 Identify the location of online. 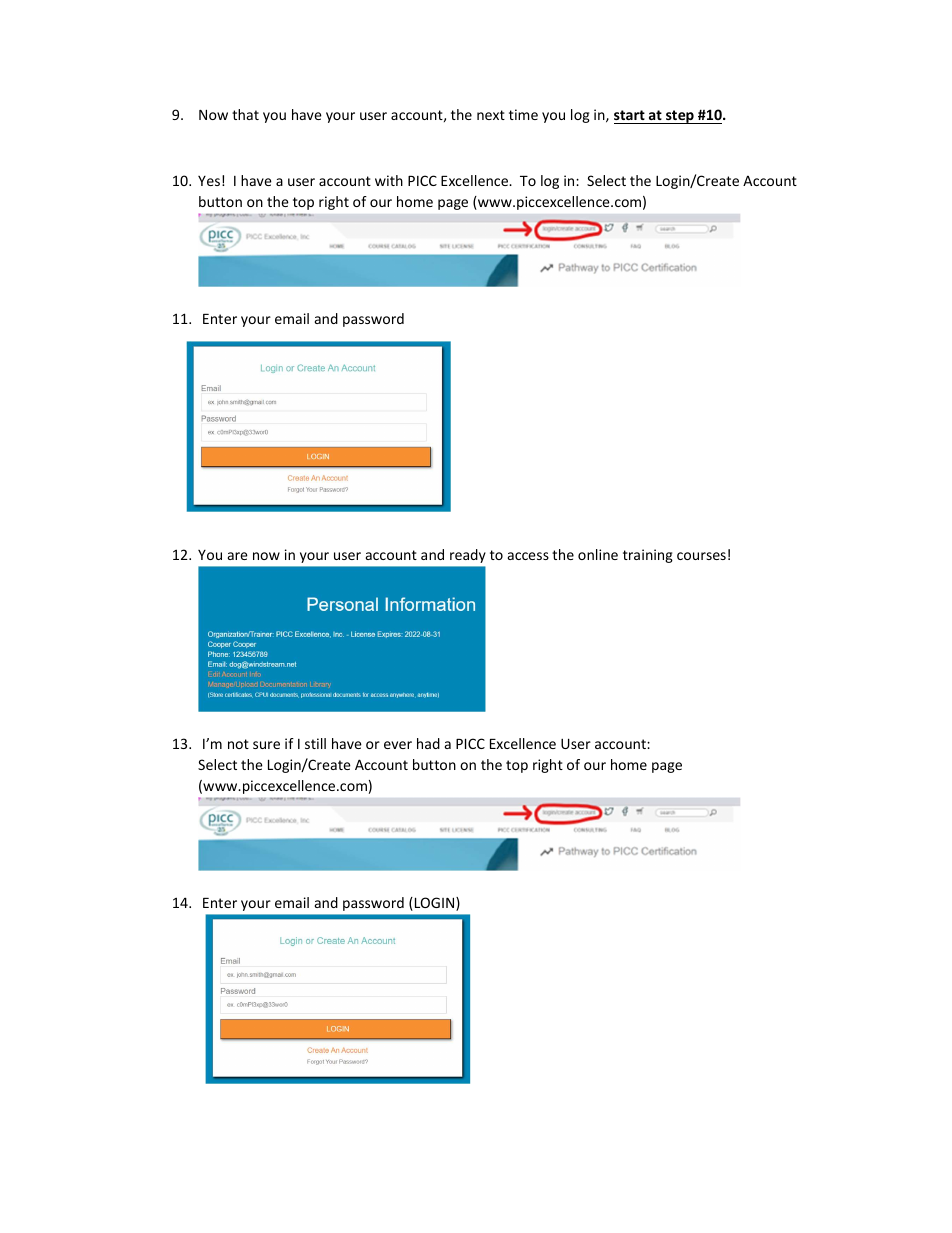
(598, 554).
